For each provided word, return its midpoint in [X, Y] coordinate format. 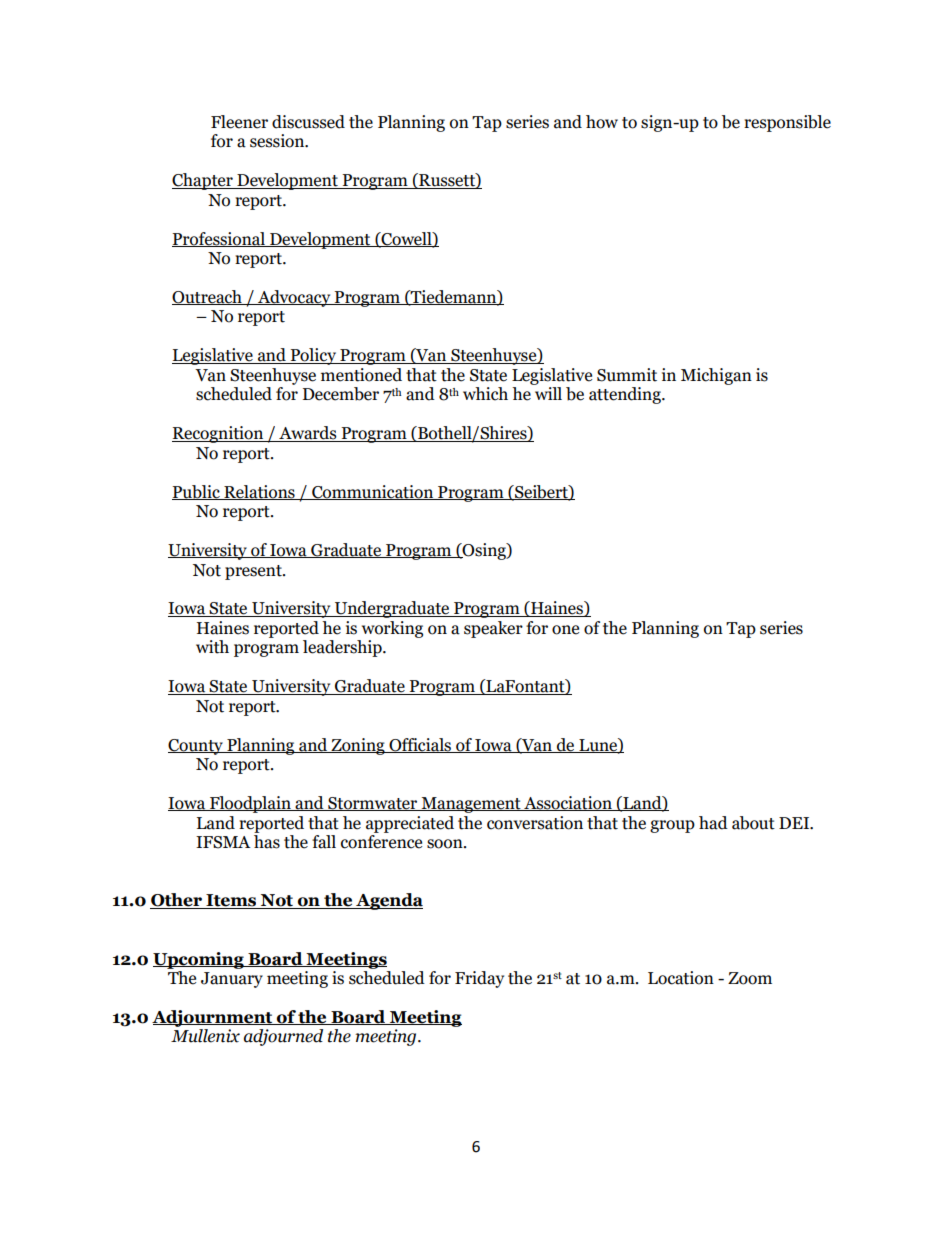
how [602, 122]
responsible [787, 123]
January [232, 980]
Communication [373, 492]
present [254, 572]
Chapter [203, 181]
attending [626, 395]
